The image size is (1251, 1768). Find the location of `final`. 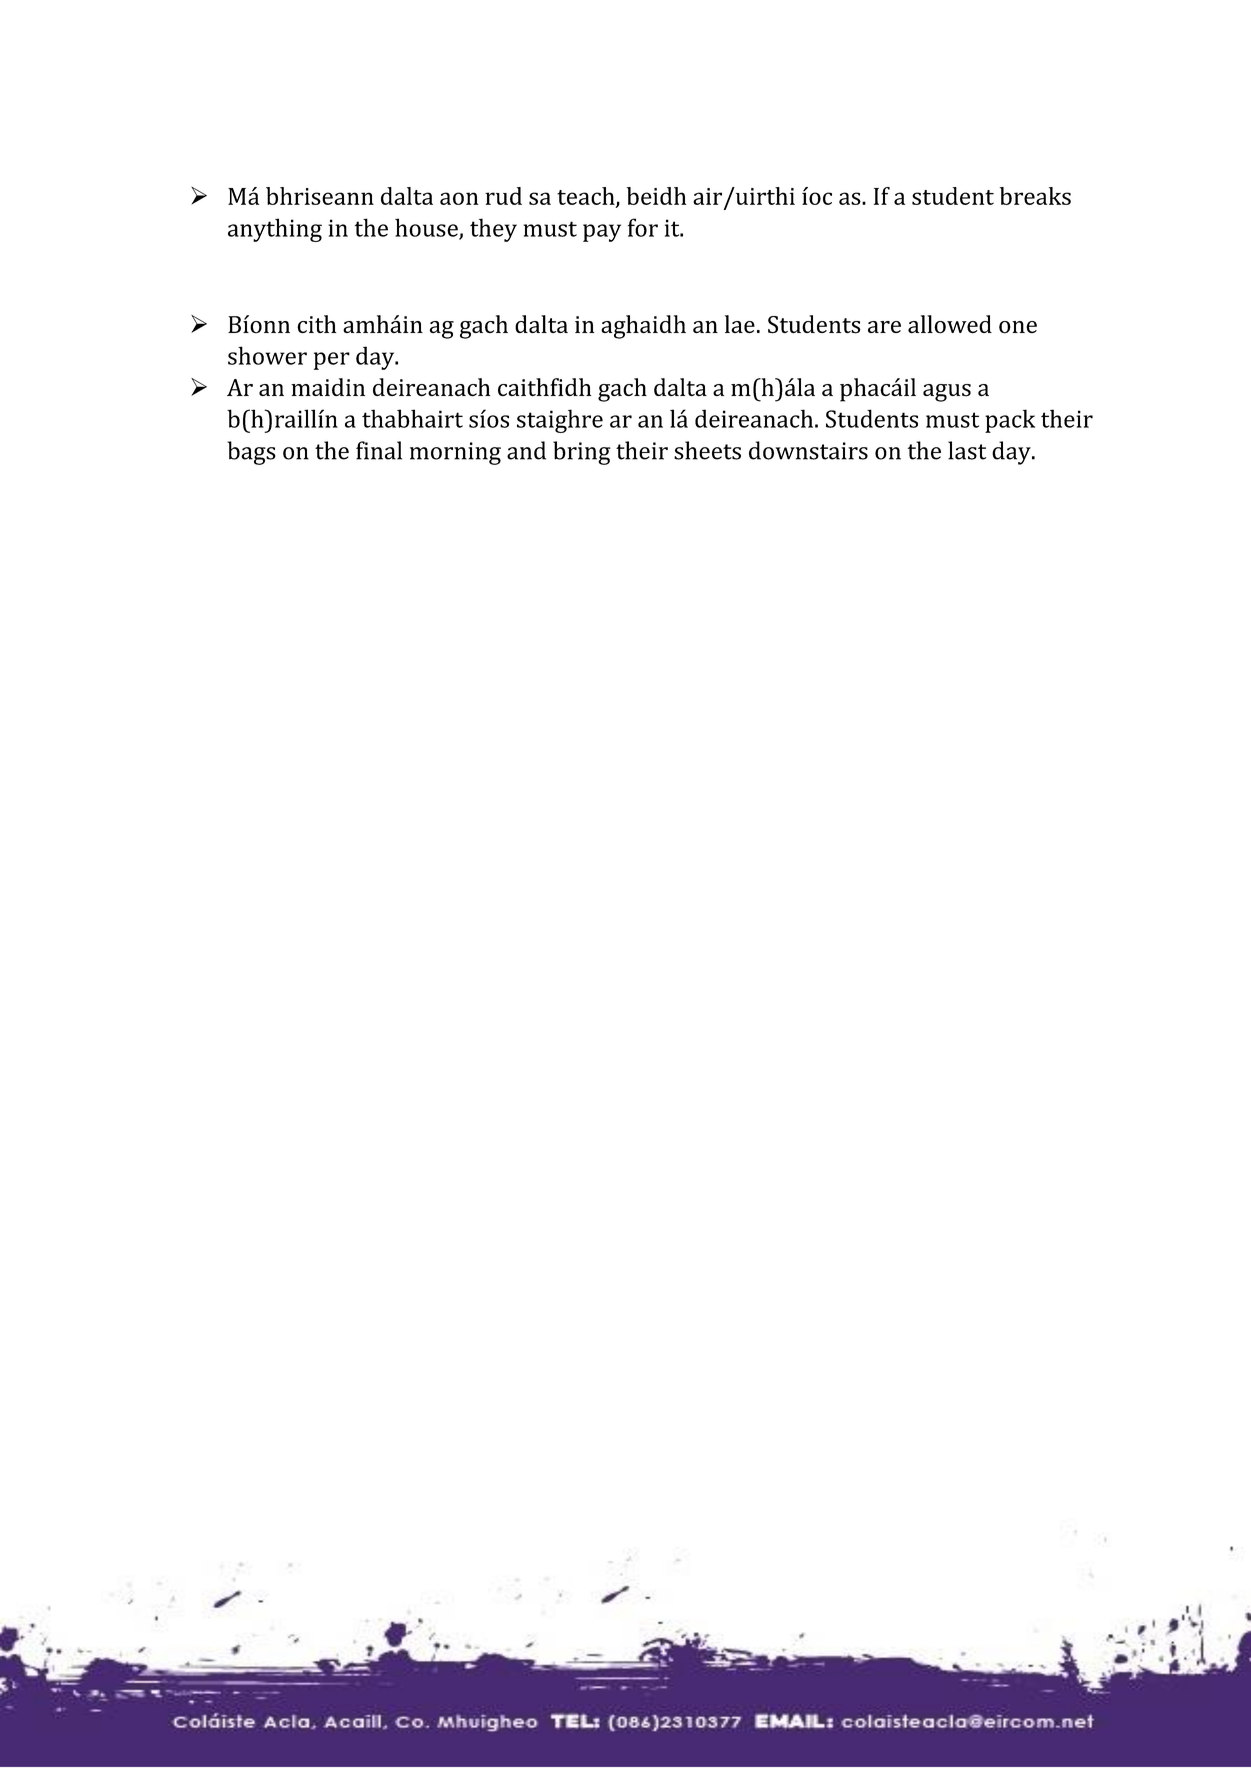

final is located at coordinates (379, 450).
